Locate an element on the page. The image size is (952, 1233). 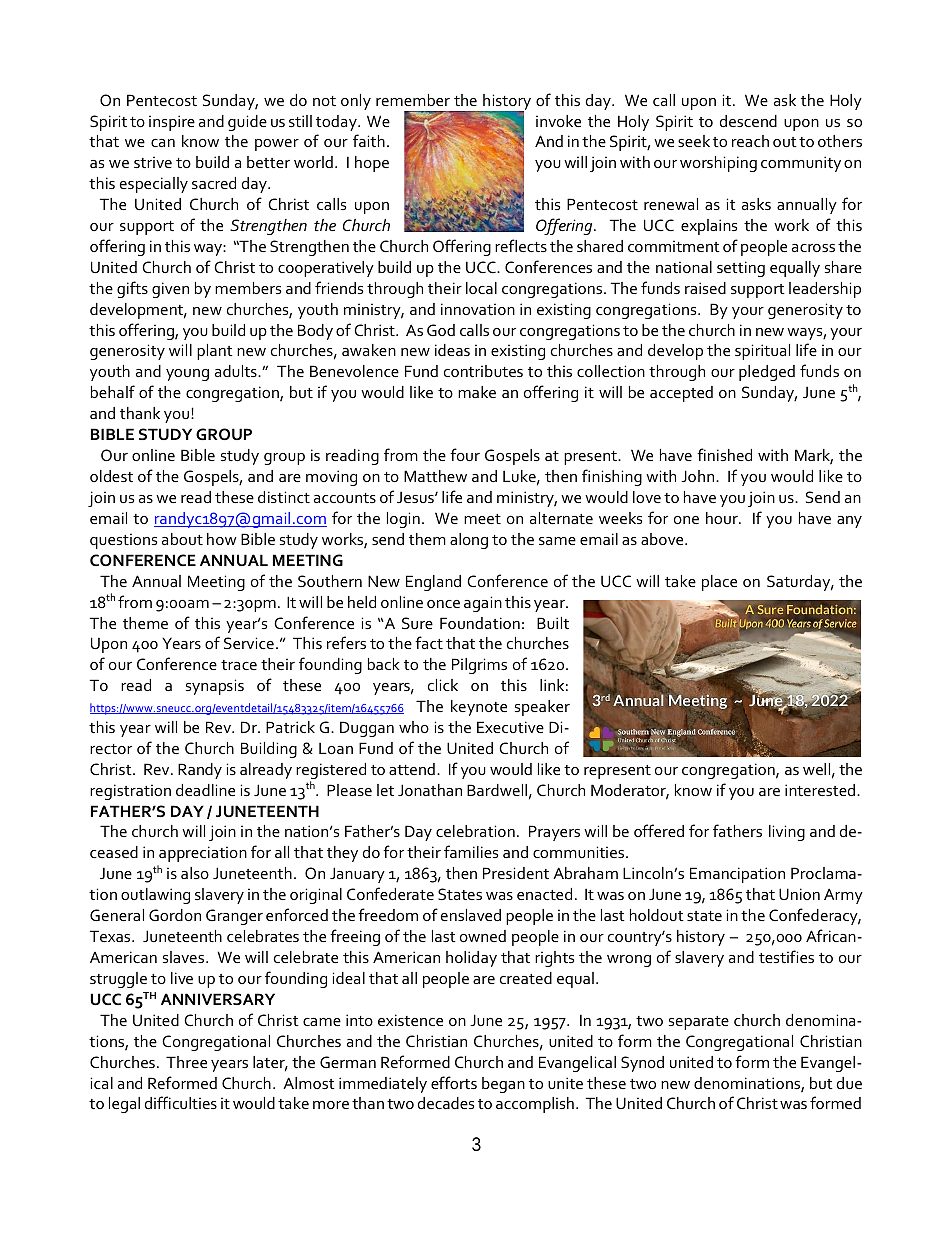
families is located at coordinates (471, 851).
